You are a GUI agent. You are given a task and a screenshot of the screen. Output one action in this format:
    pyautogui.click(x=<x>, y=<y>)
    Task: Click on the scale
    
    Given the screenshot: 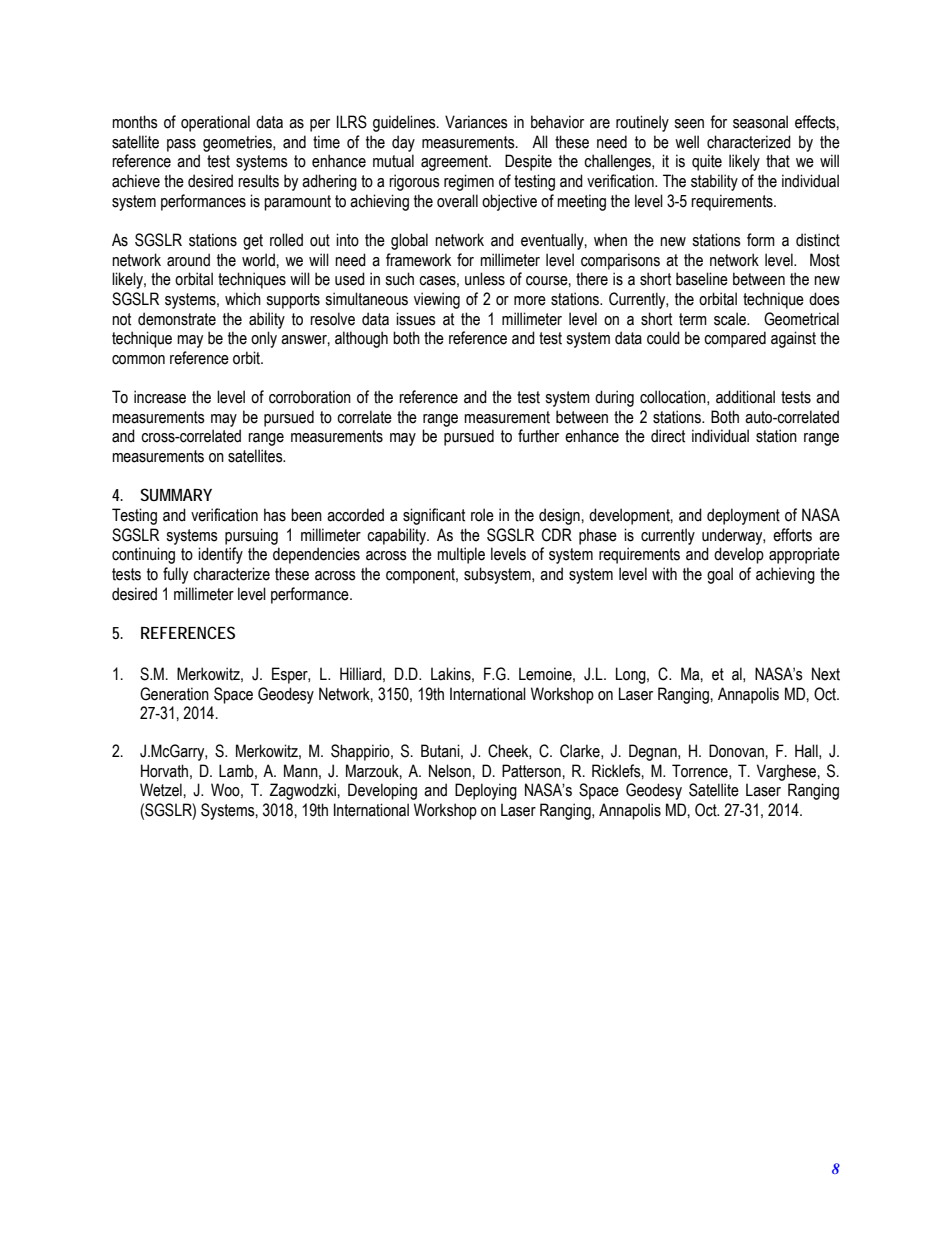 What is the action you would take?
    pyautogui.click(x=731, y=319)
